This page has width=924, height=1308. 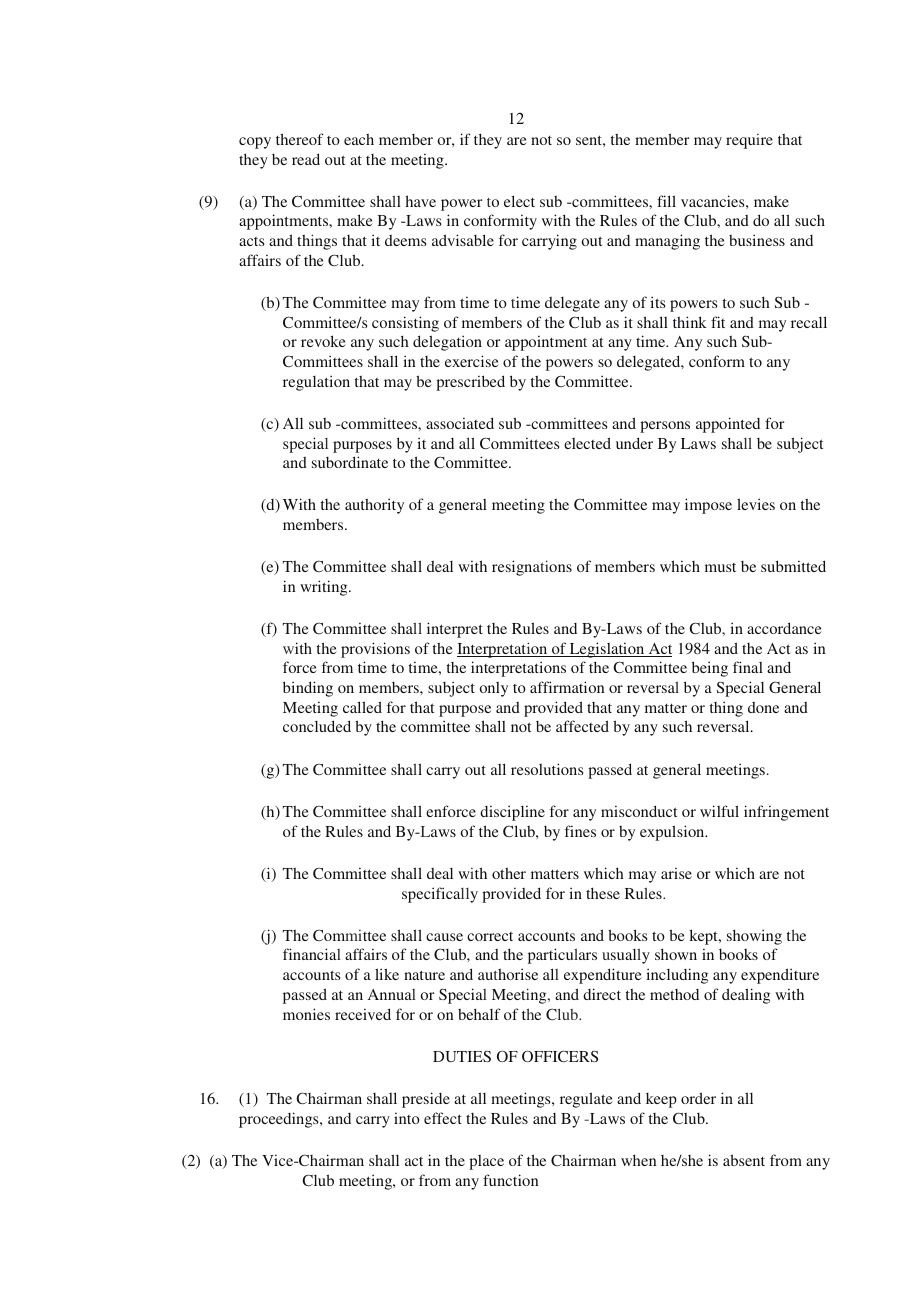 What do you see at coordinates (312, 954) in the page?
I see `financial` at bounding box center [312, 954].
